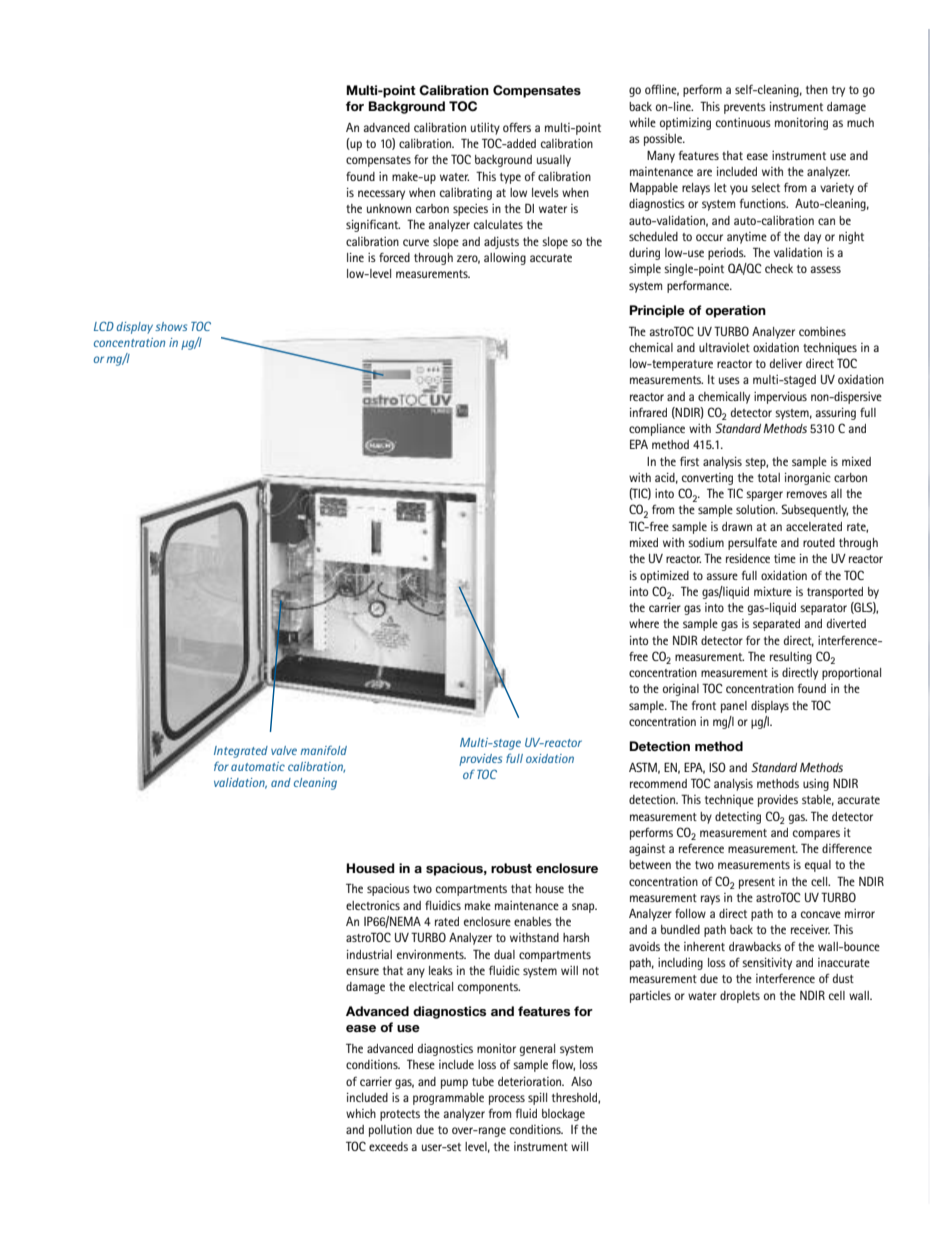 The image size is (952, 1233). What do you see at coordinates (773, 591) in the page?
I see `mixture` at bounding box center [773, 591].
